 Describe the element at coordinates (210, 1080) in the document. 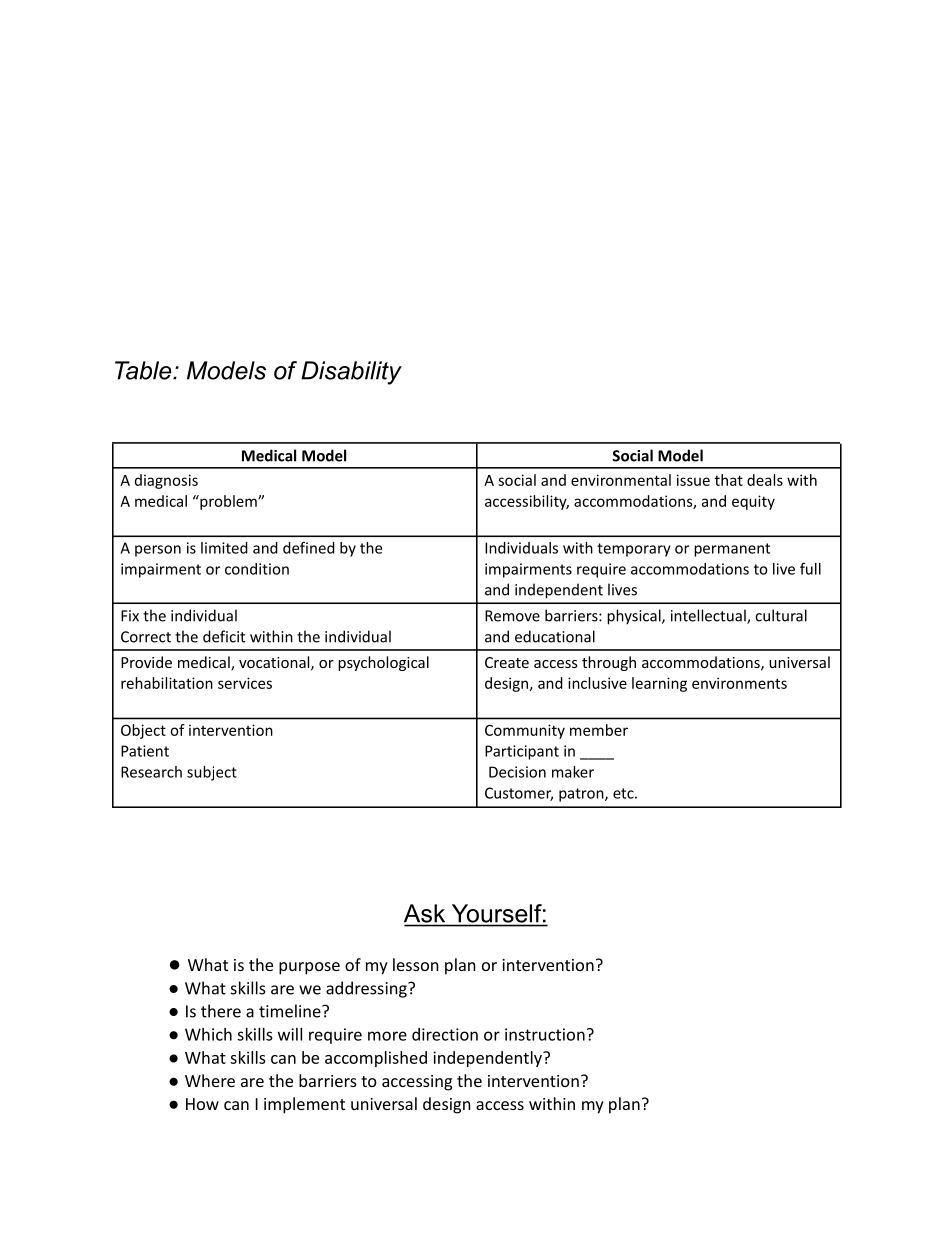

I see `Where` at that location.
